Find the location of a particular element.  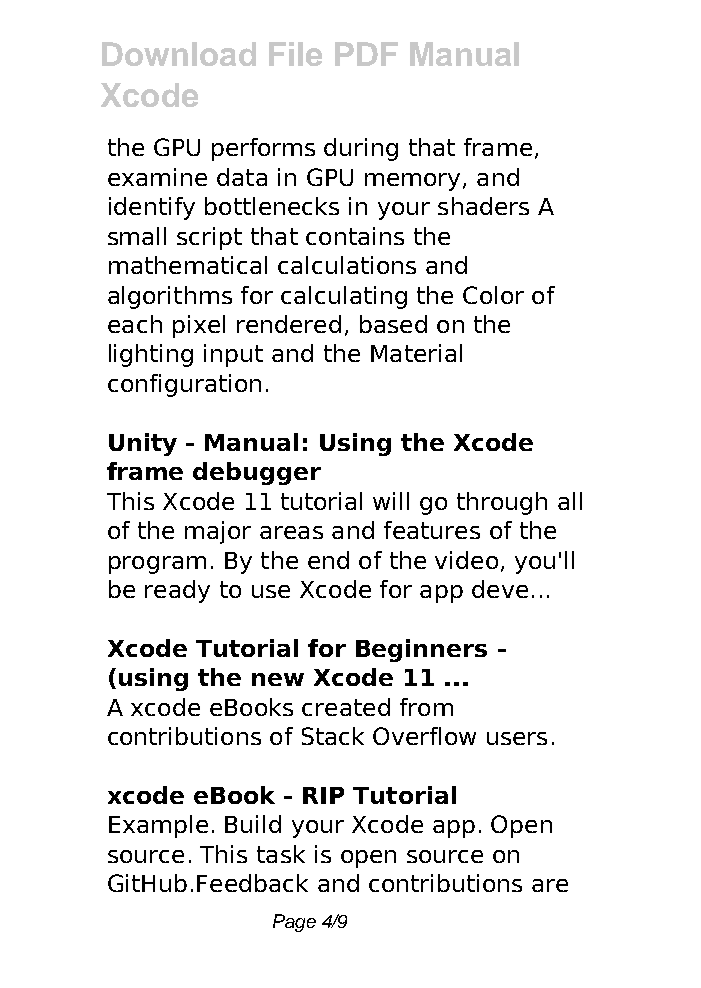

deve is located at coordinates (500, 589).
